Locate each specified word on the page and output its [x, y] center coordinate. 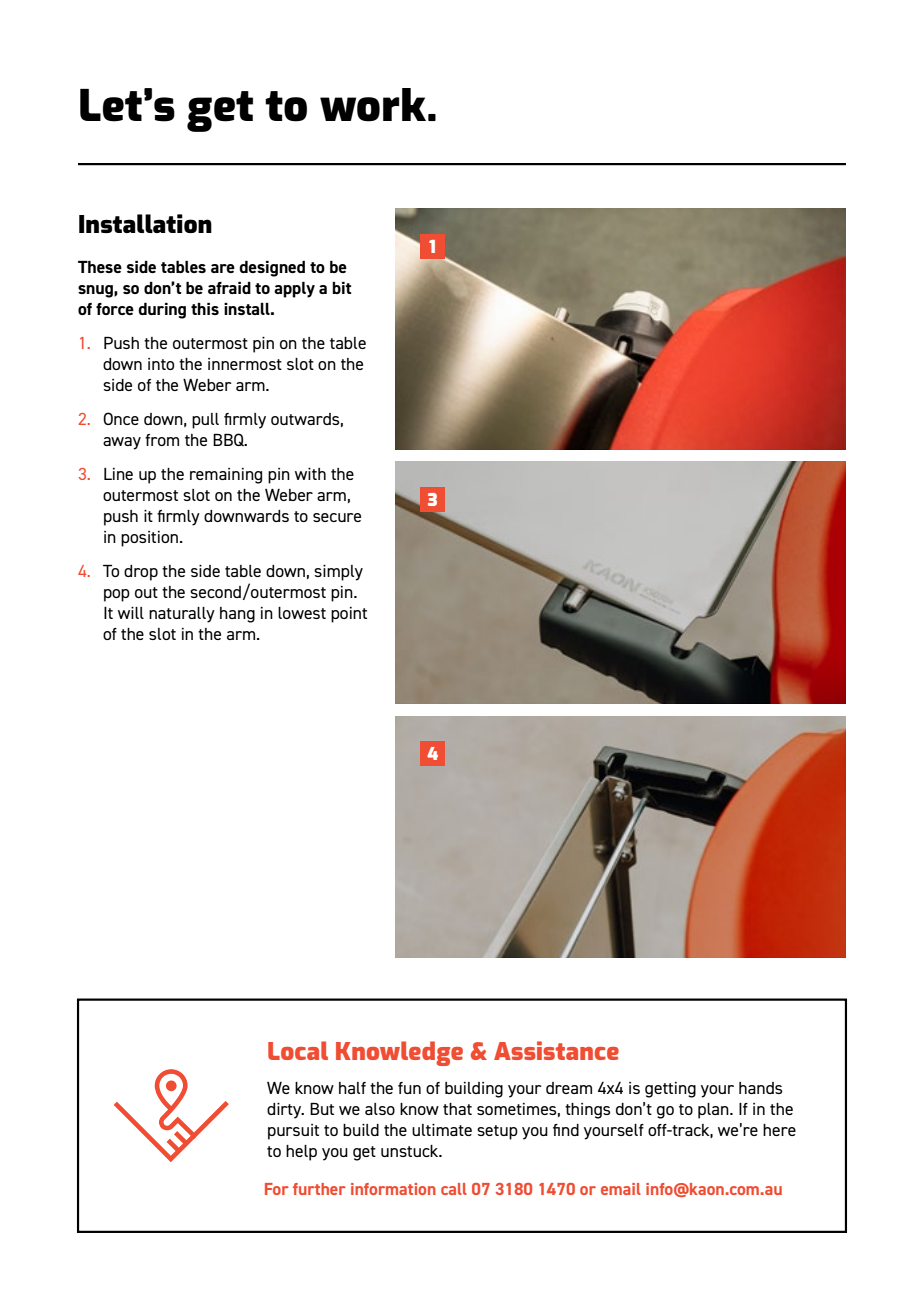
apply [294, 290]
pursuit [293, 1132]
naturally [182, 615]
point [349, 615]
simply [338, 573]
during [162, 311]
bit [341, 288]
